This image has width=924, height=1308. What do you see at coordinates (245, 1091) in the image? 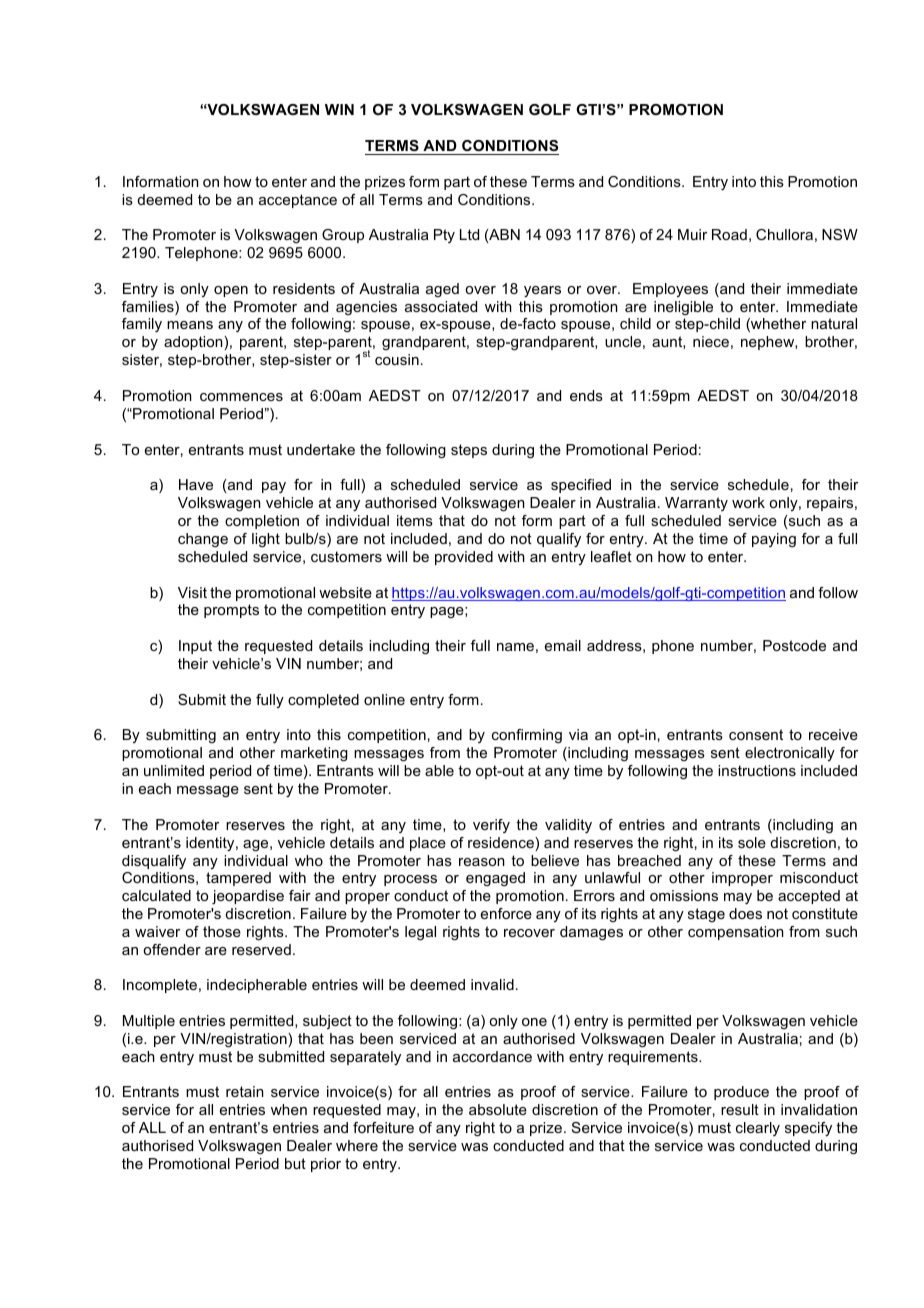
I see `retain` at bounding box center [245, 1091].
